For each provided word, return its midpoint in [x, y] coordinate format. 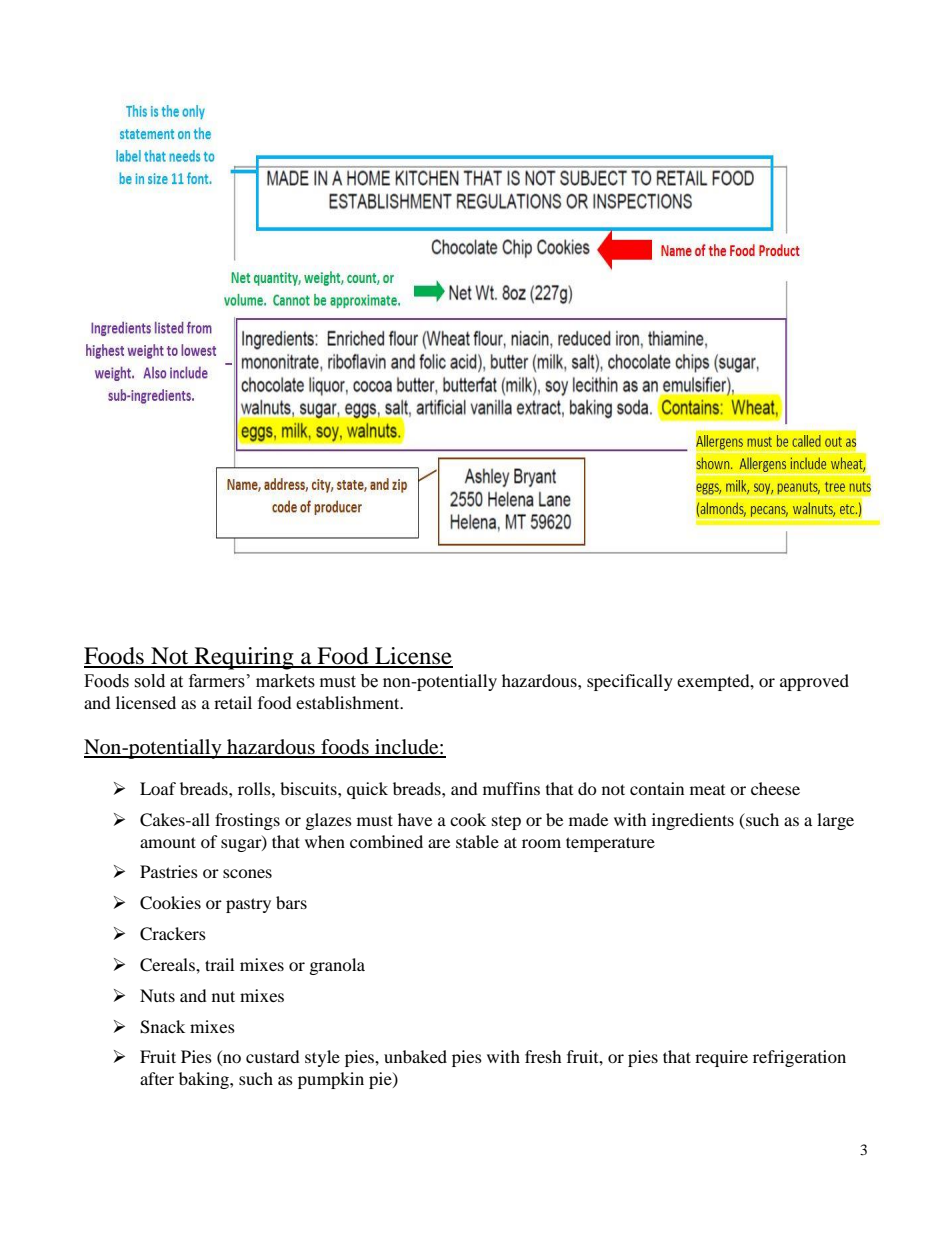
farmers [217, 681]
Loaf [158, 788]
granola [337, 966]
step [506, 823]
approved [814, 682]
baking [205, 1080]
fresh [543, 1056]
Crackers [173, 934]
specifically [630, 682]
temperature [610, 844]
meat [707, 790]
